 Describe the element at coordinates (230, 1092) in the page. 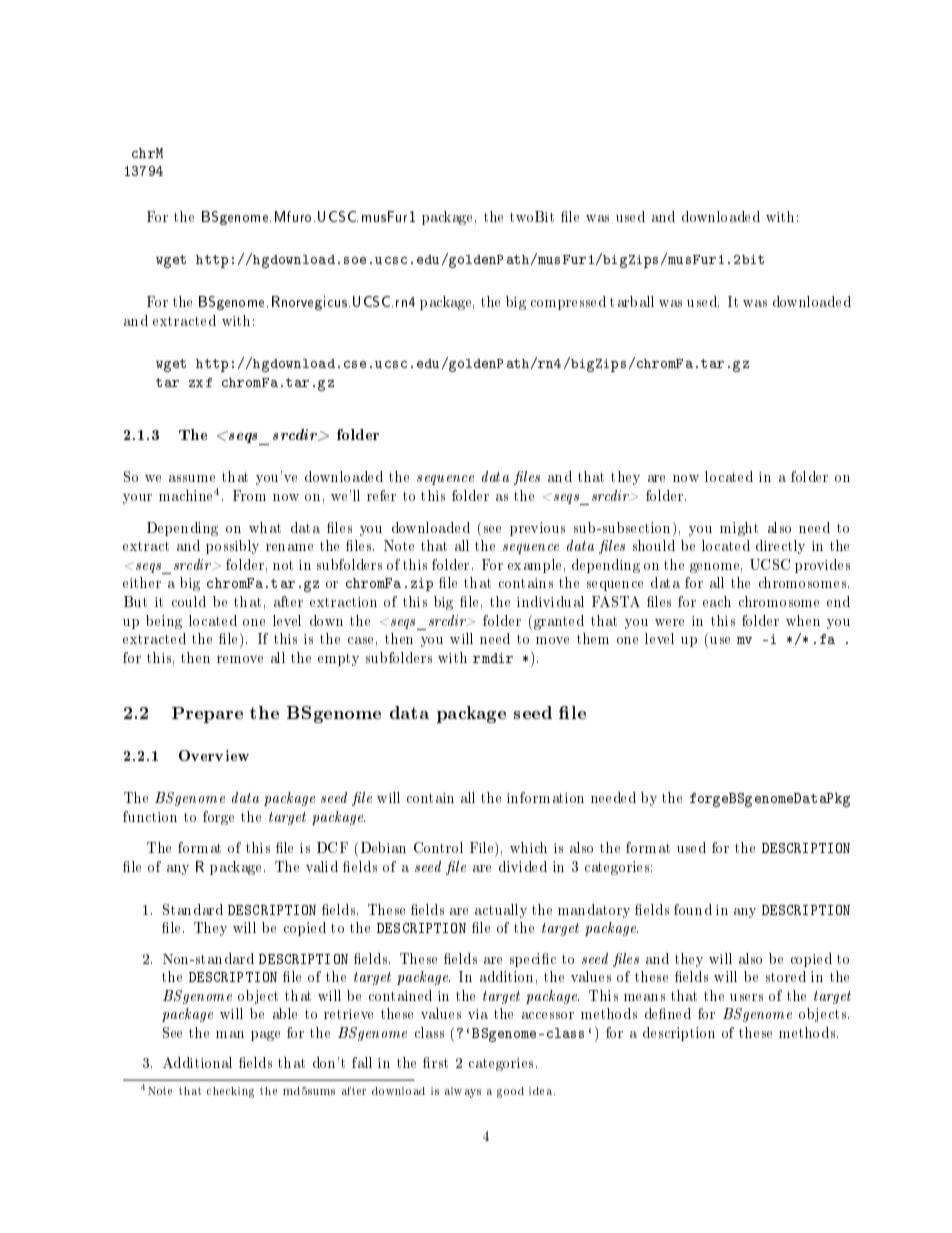

I see `checking` at that location.
